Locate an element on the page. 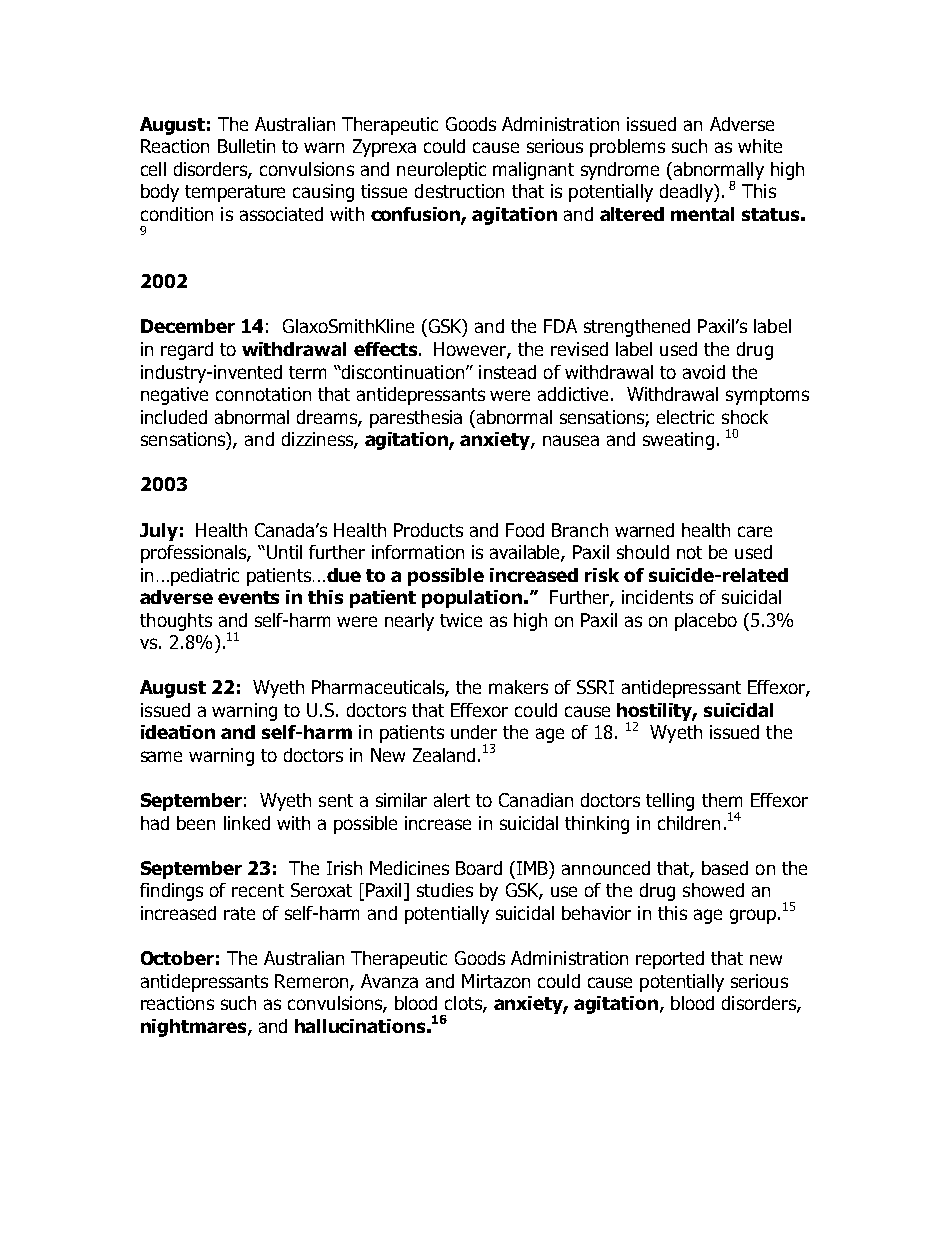 The width and height of the page is (952, 1233). temperature is located at coordinates (235, 193).
